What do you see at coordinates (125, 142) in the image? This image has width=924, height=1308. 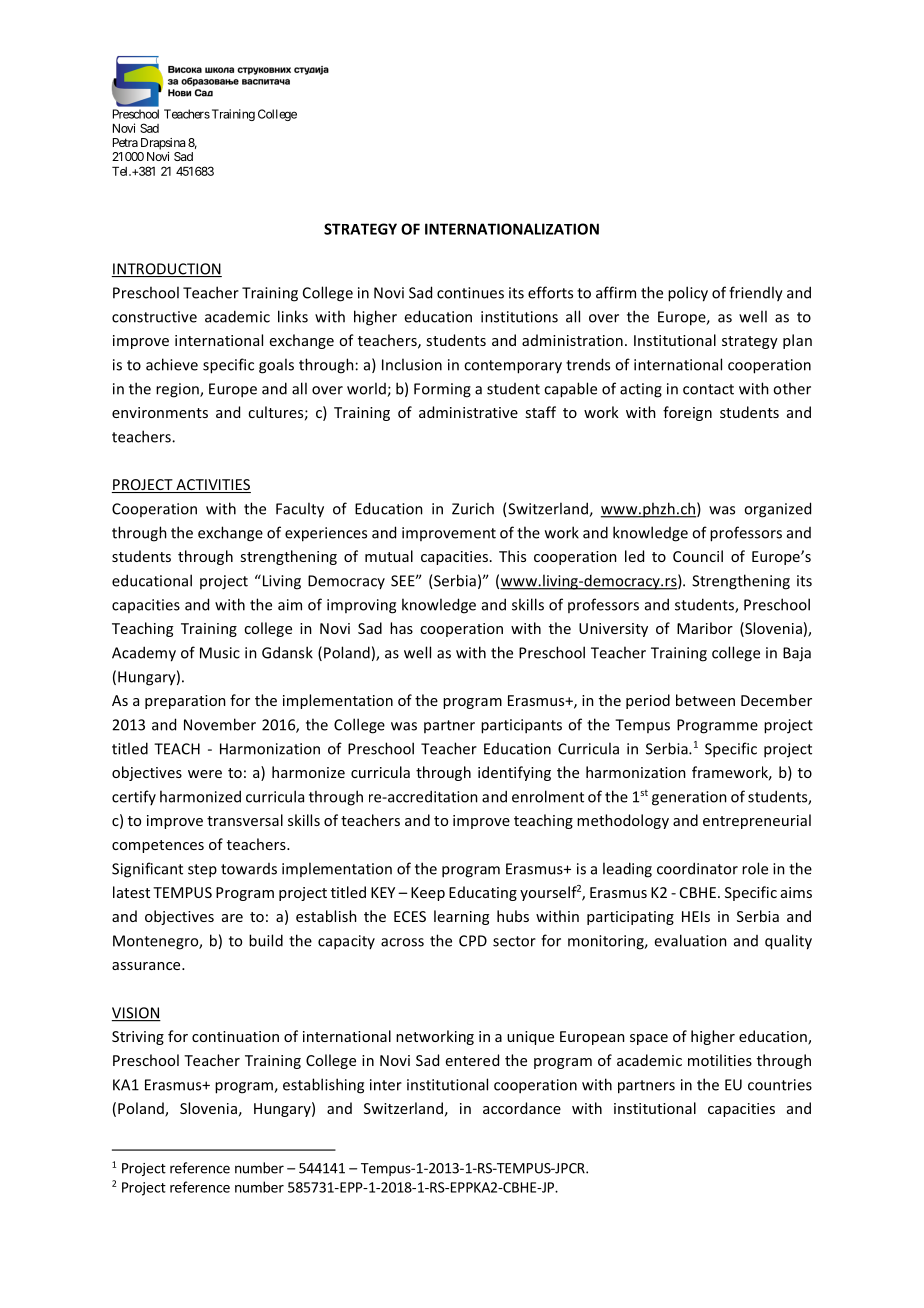 I see `Petra` at bounding box center [125, 142].
